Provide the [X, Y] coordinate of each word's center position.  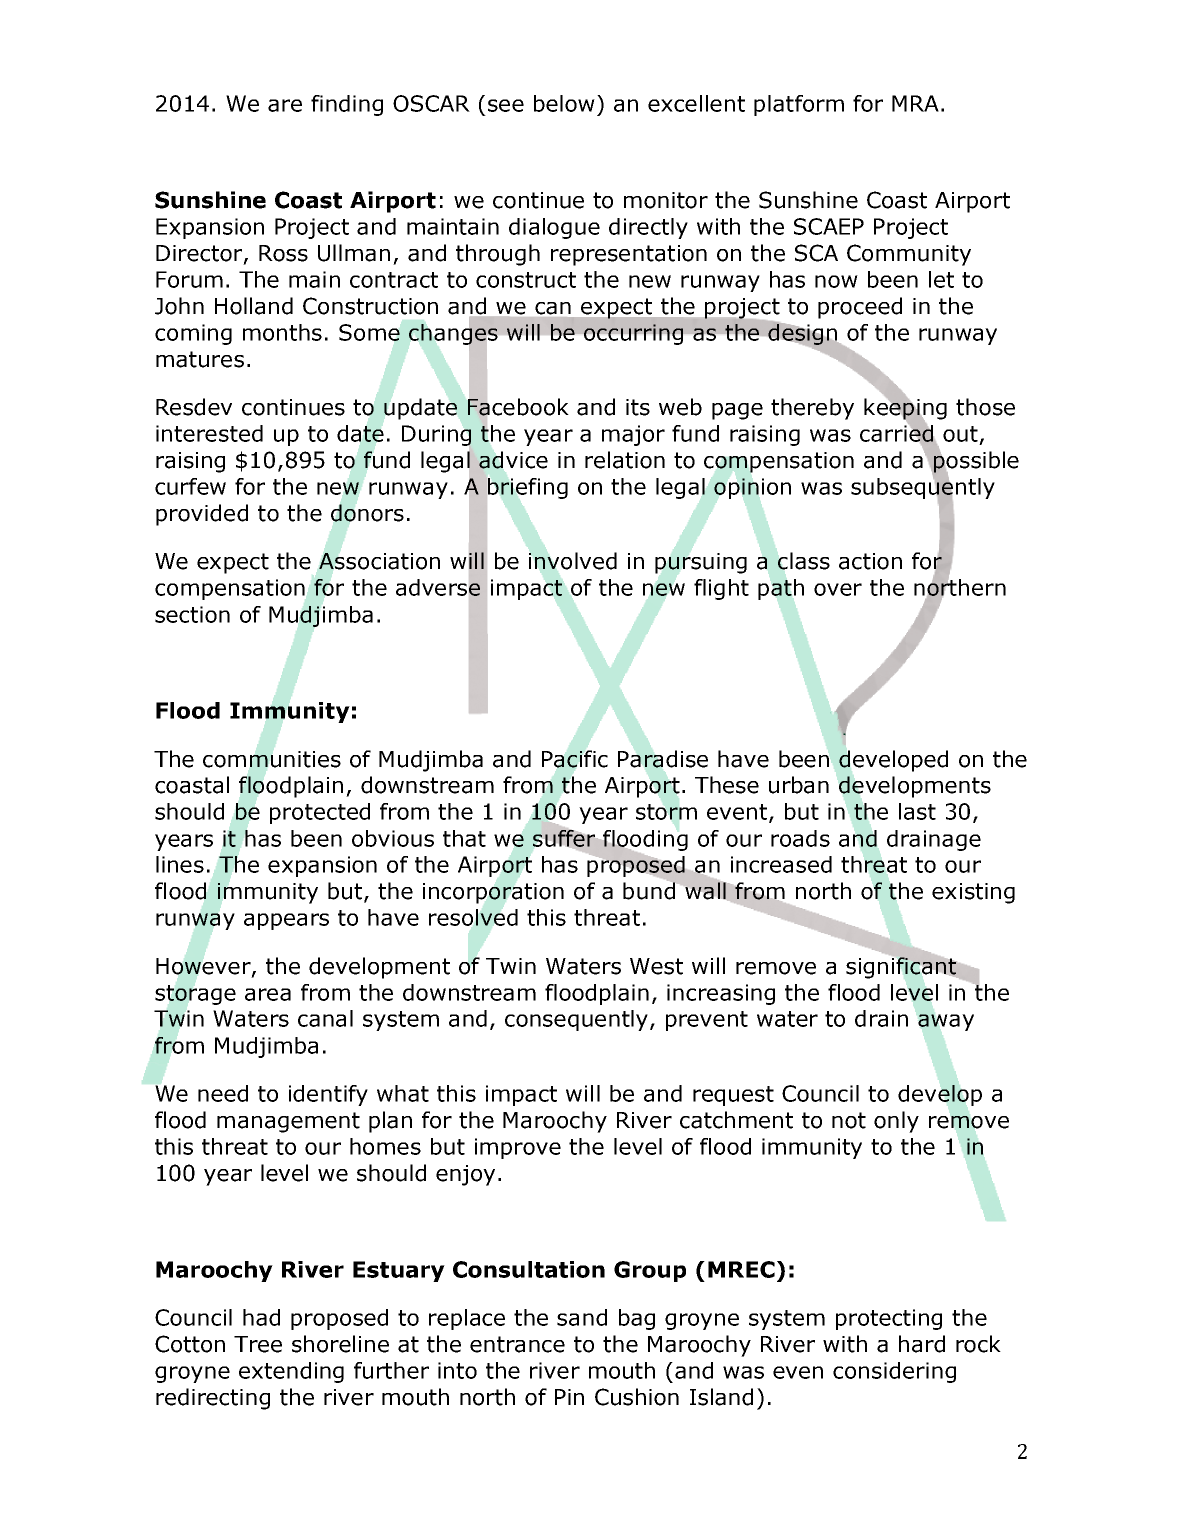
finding [347, 105]
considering [894, 1372]
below [564, 103]
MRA [915, 103]
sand [582, 1317]
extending [291, 1372]
